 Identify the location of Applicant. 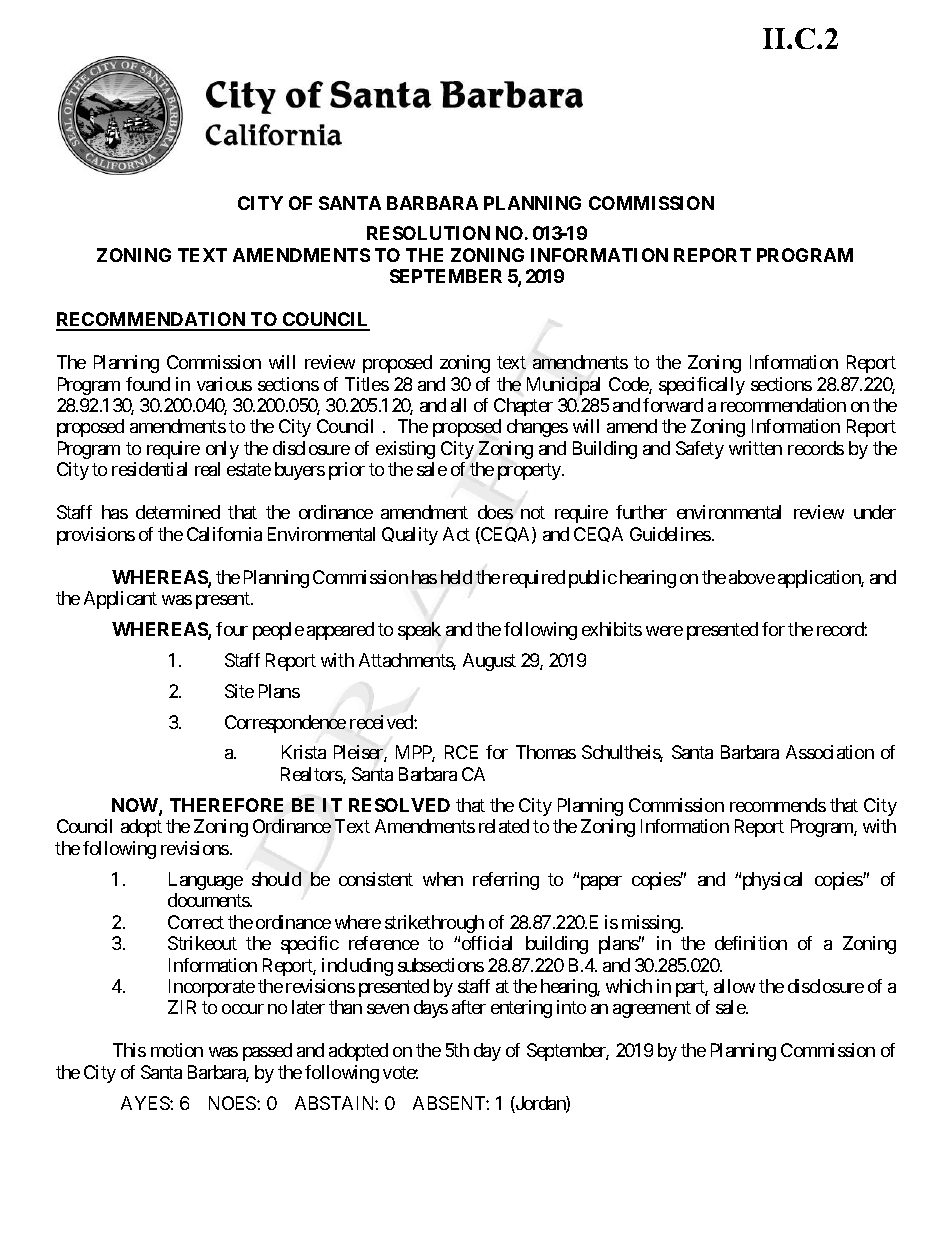
(120, 600).
